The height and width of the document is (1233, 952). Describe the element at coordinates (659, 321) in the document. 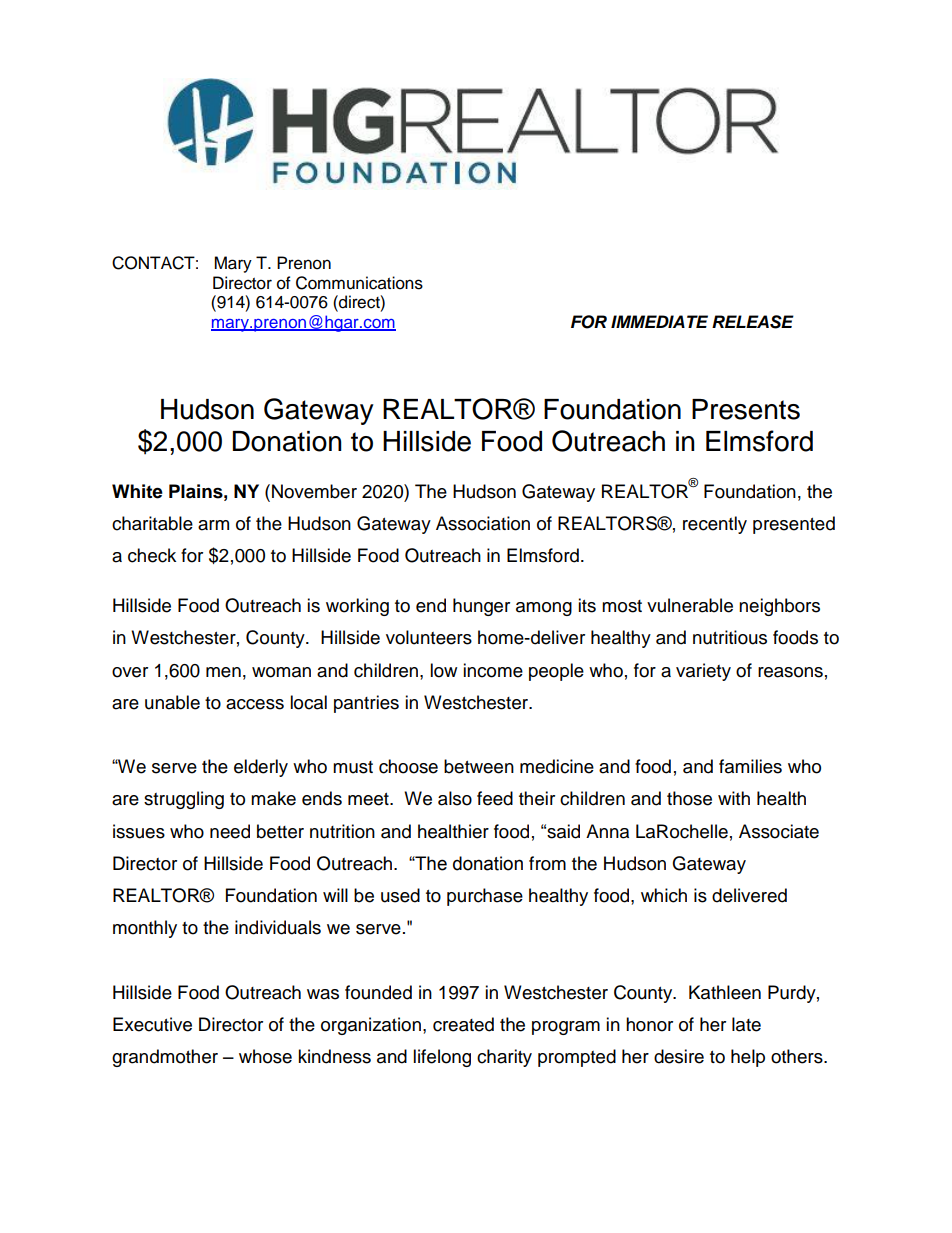

I see `IMMEDIATE` at that location.
